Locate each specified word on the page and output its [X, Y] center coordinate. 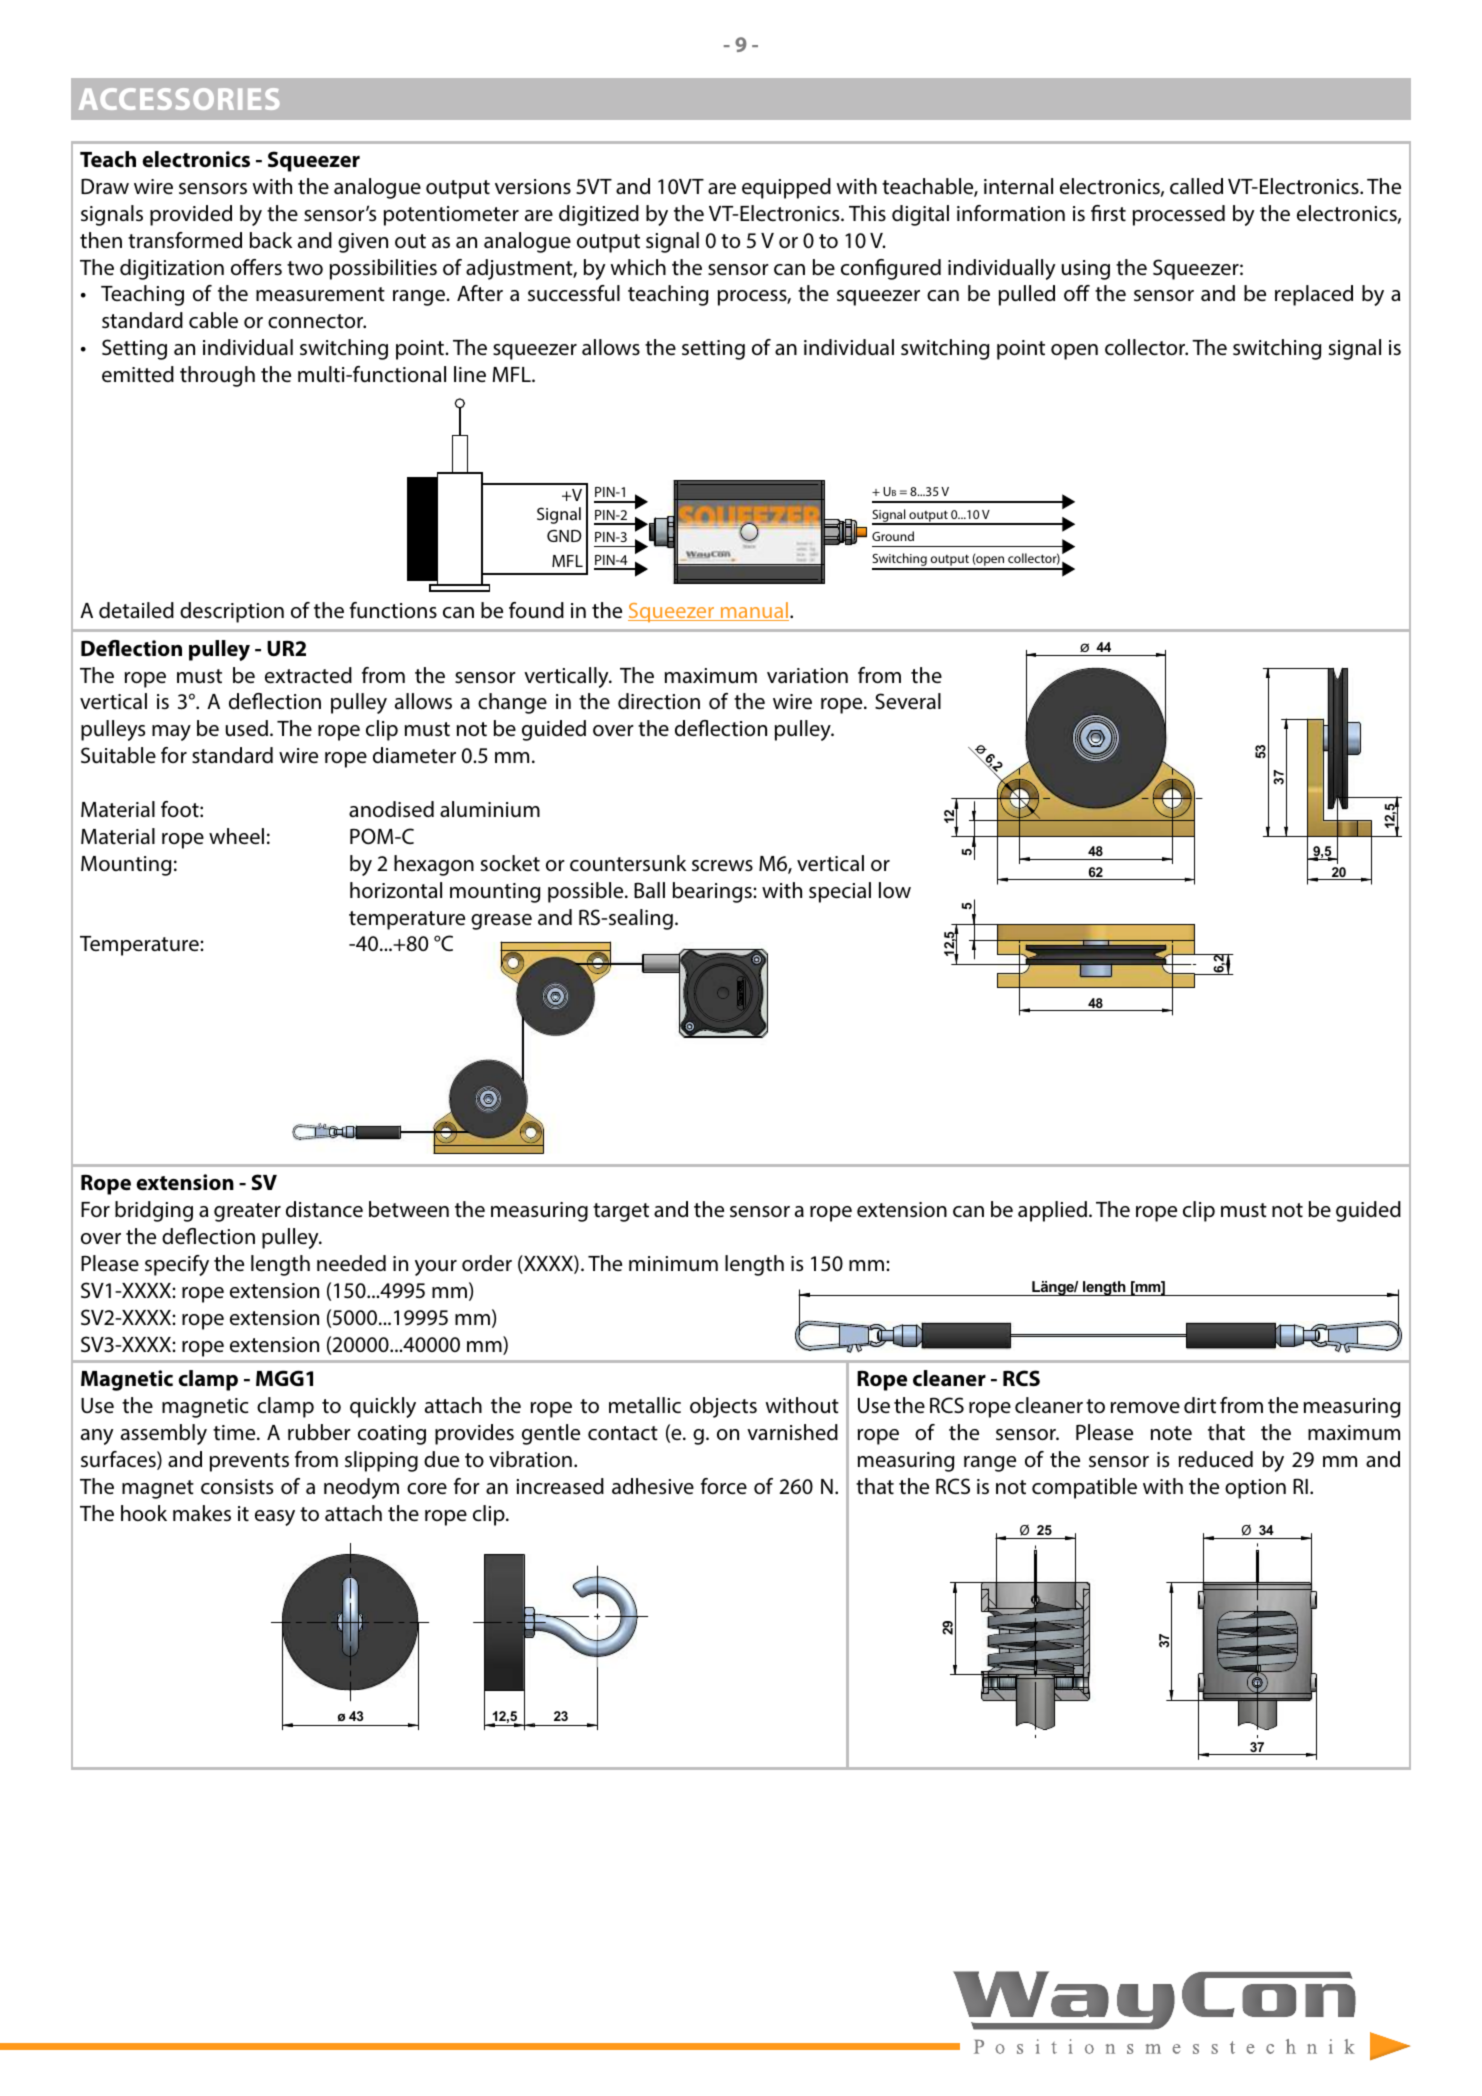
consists [237, 1486]
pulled [1027, 295]
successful [574, 293]
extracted [308, 675]
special [840, 892]
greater [247, 1212]
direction [659, 701]
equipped [786, 188]
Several [908, 701]
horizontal [396, 890]
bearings [713, 892]
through [217, 376]
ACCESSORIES [179, 99]
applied [1052, 1211]
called [1196, 186]
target [621, 1212]
